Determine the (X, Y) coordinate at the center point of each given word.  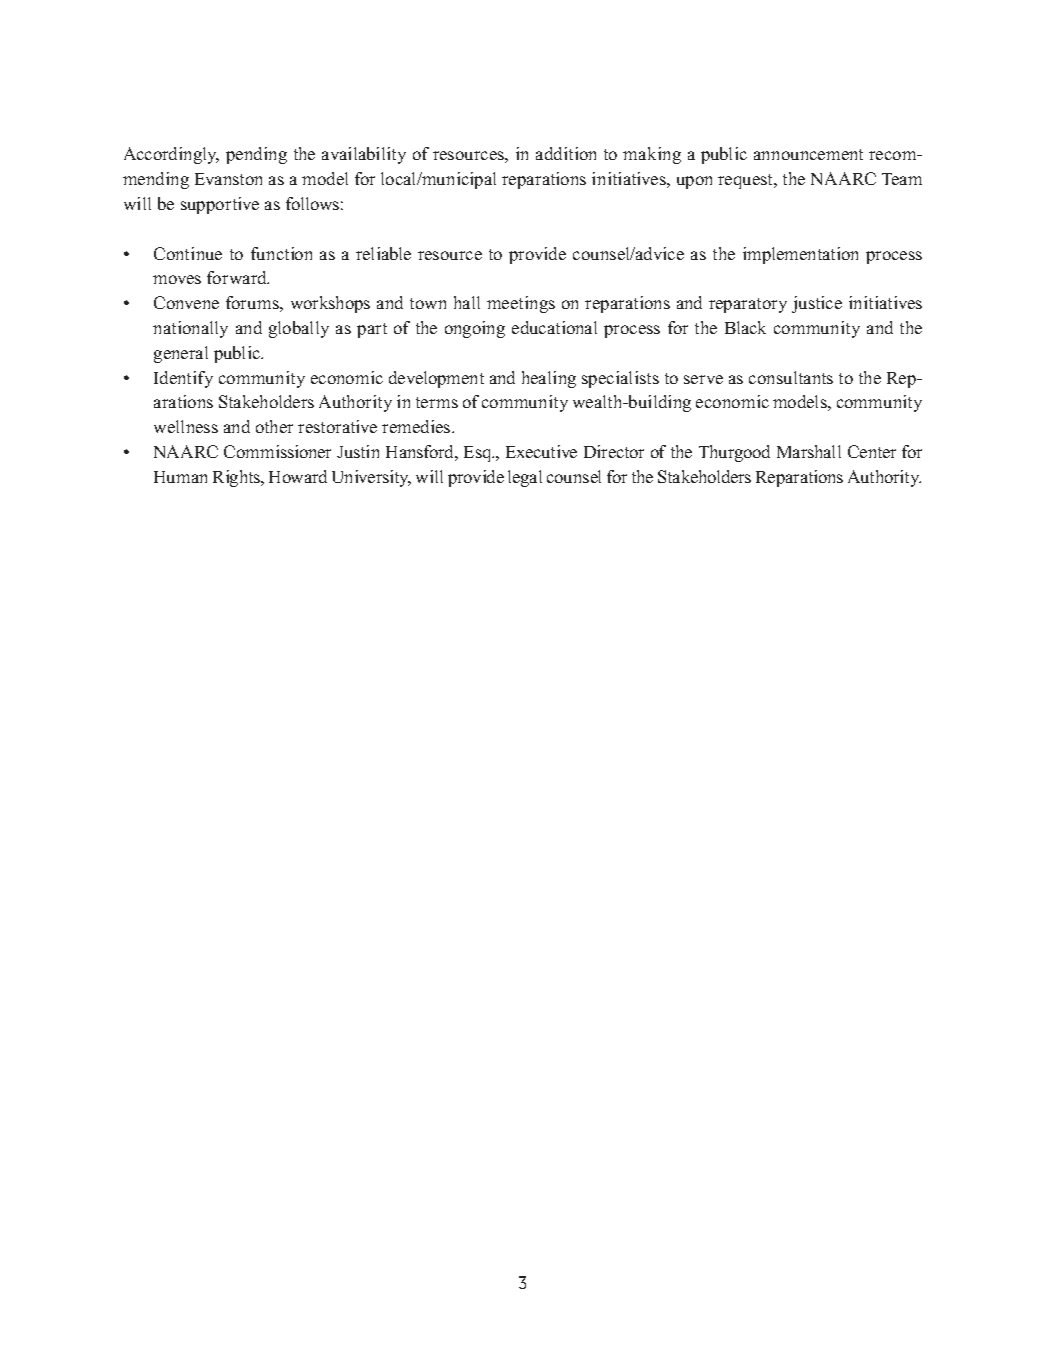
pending (256, 155)
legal (525, 478)
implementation (800, 255)
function (281, 253)
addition (566, 153)
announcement (808, 154)
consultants (791, 377)
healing (549, 379)
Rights (238, 478)
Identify (183, 379)
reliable (383, 253)
